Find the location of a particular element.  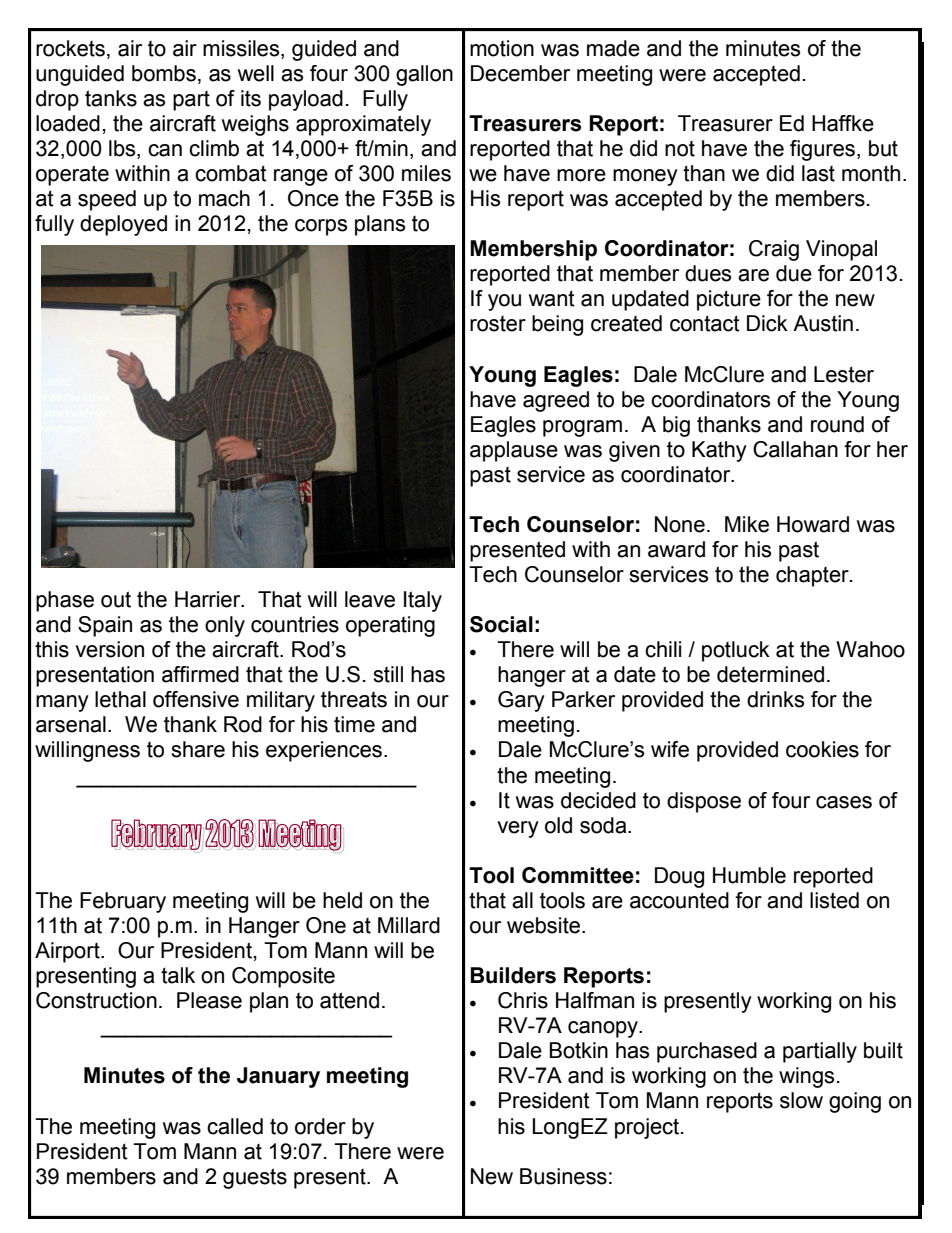

roster is located at coordinates (498, 324).
